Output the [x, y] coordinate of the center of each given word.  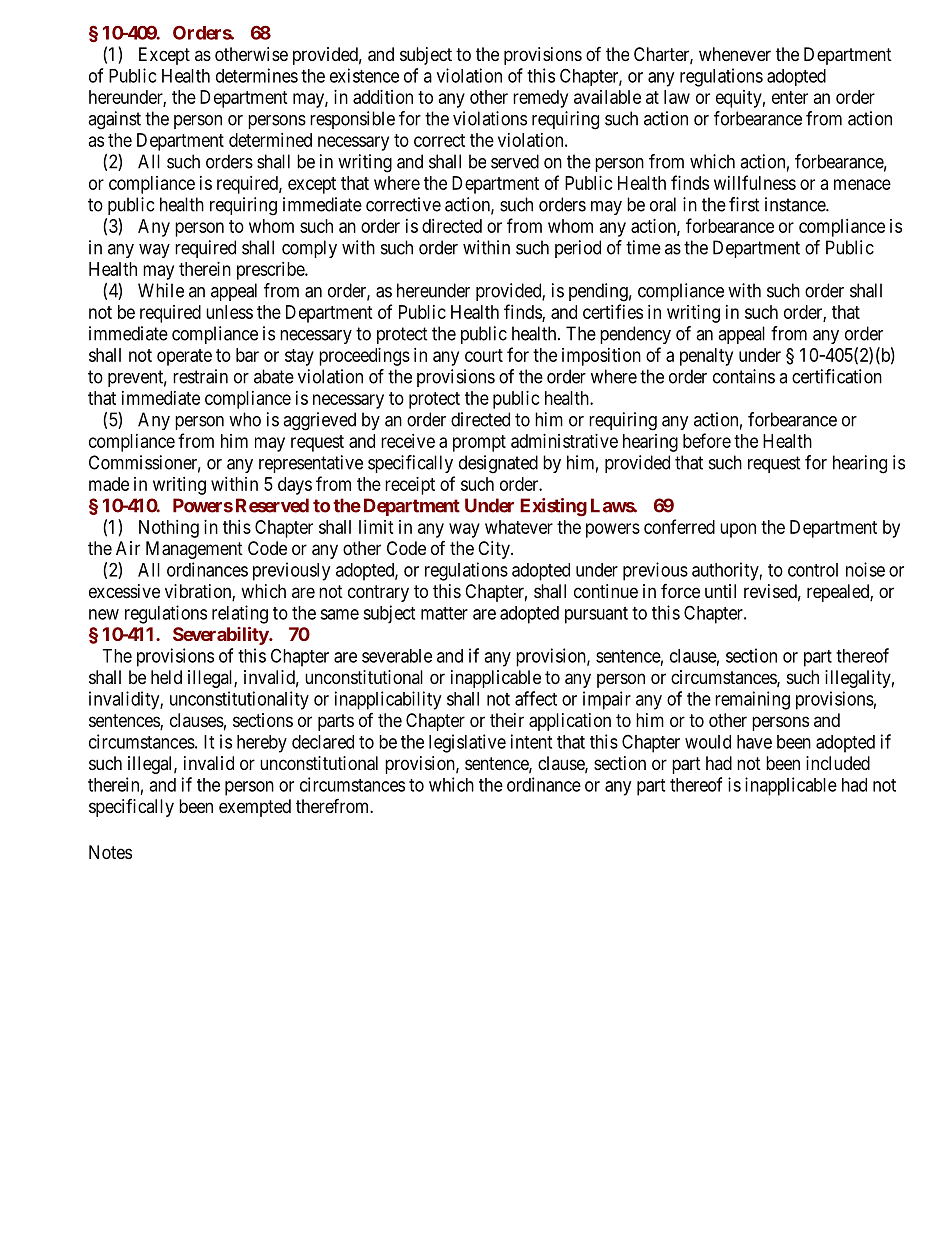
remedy [540, 99]
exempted [255, 808]
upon [738, 530]
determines [257, 75]
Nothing [169, 529]
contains [744, 376]
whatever [519, 527]
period [578, 249]
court [484, 355]
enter [790, 97]
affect [536, 698]
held [166, 677]
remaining [752, 700]
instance [796, 204]
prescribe [271, 271]
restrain [200, 376]
